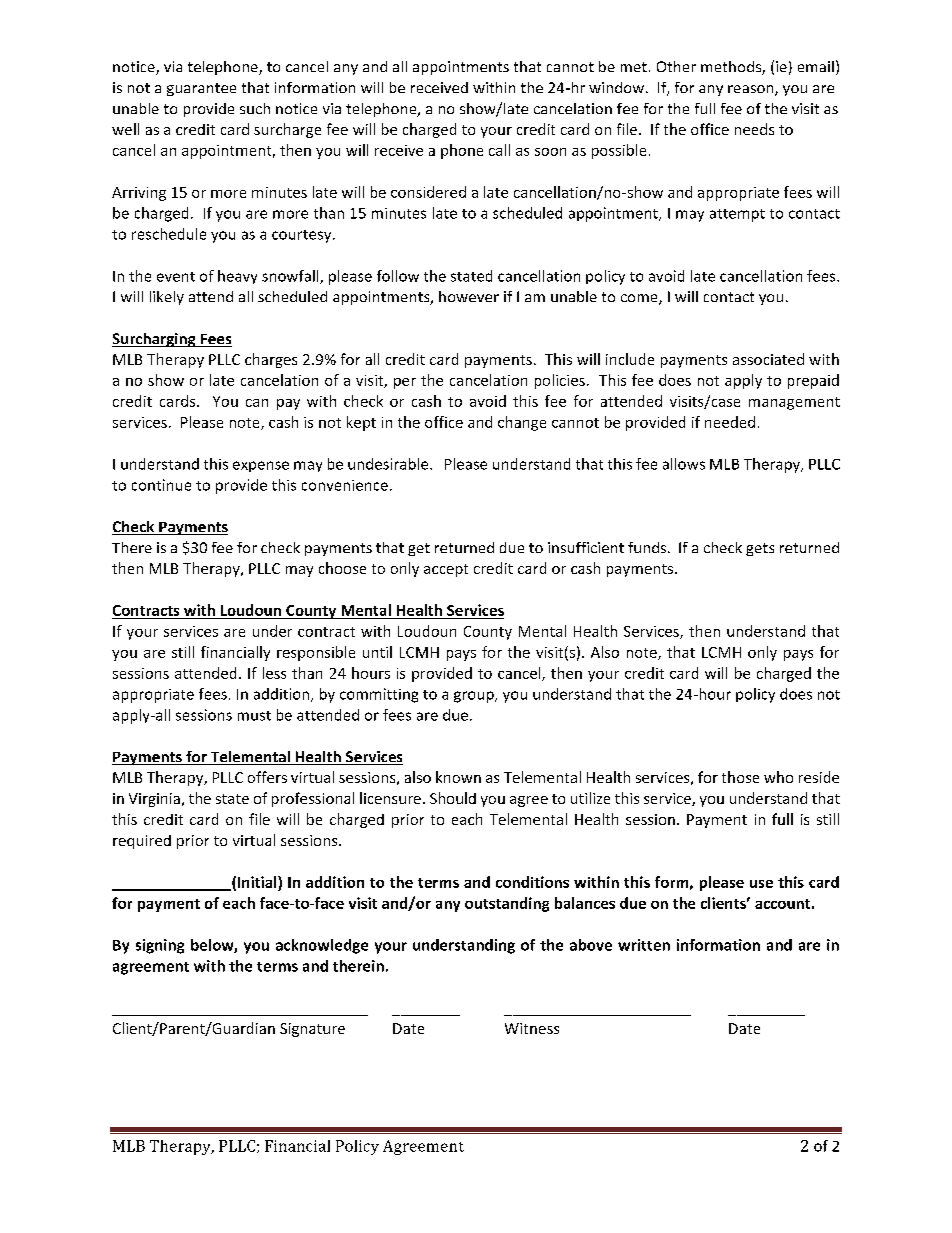 This page has width=952, height=1233. What do you see at coordinates (453, 798) in the page?
I see `Should` at bounding box center [453, 798].
